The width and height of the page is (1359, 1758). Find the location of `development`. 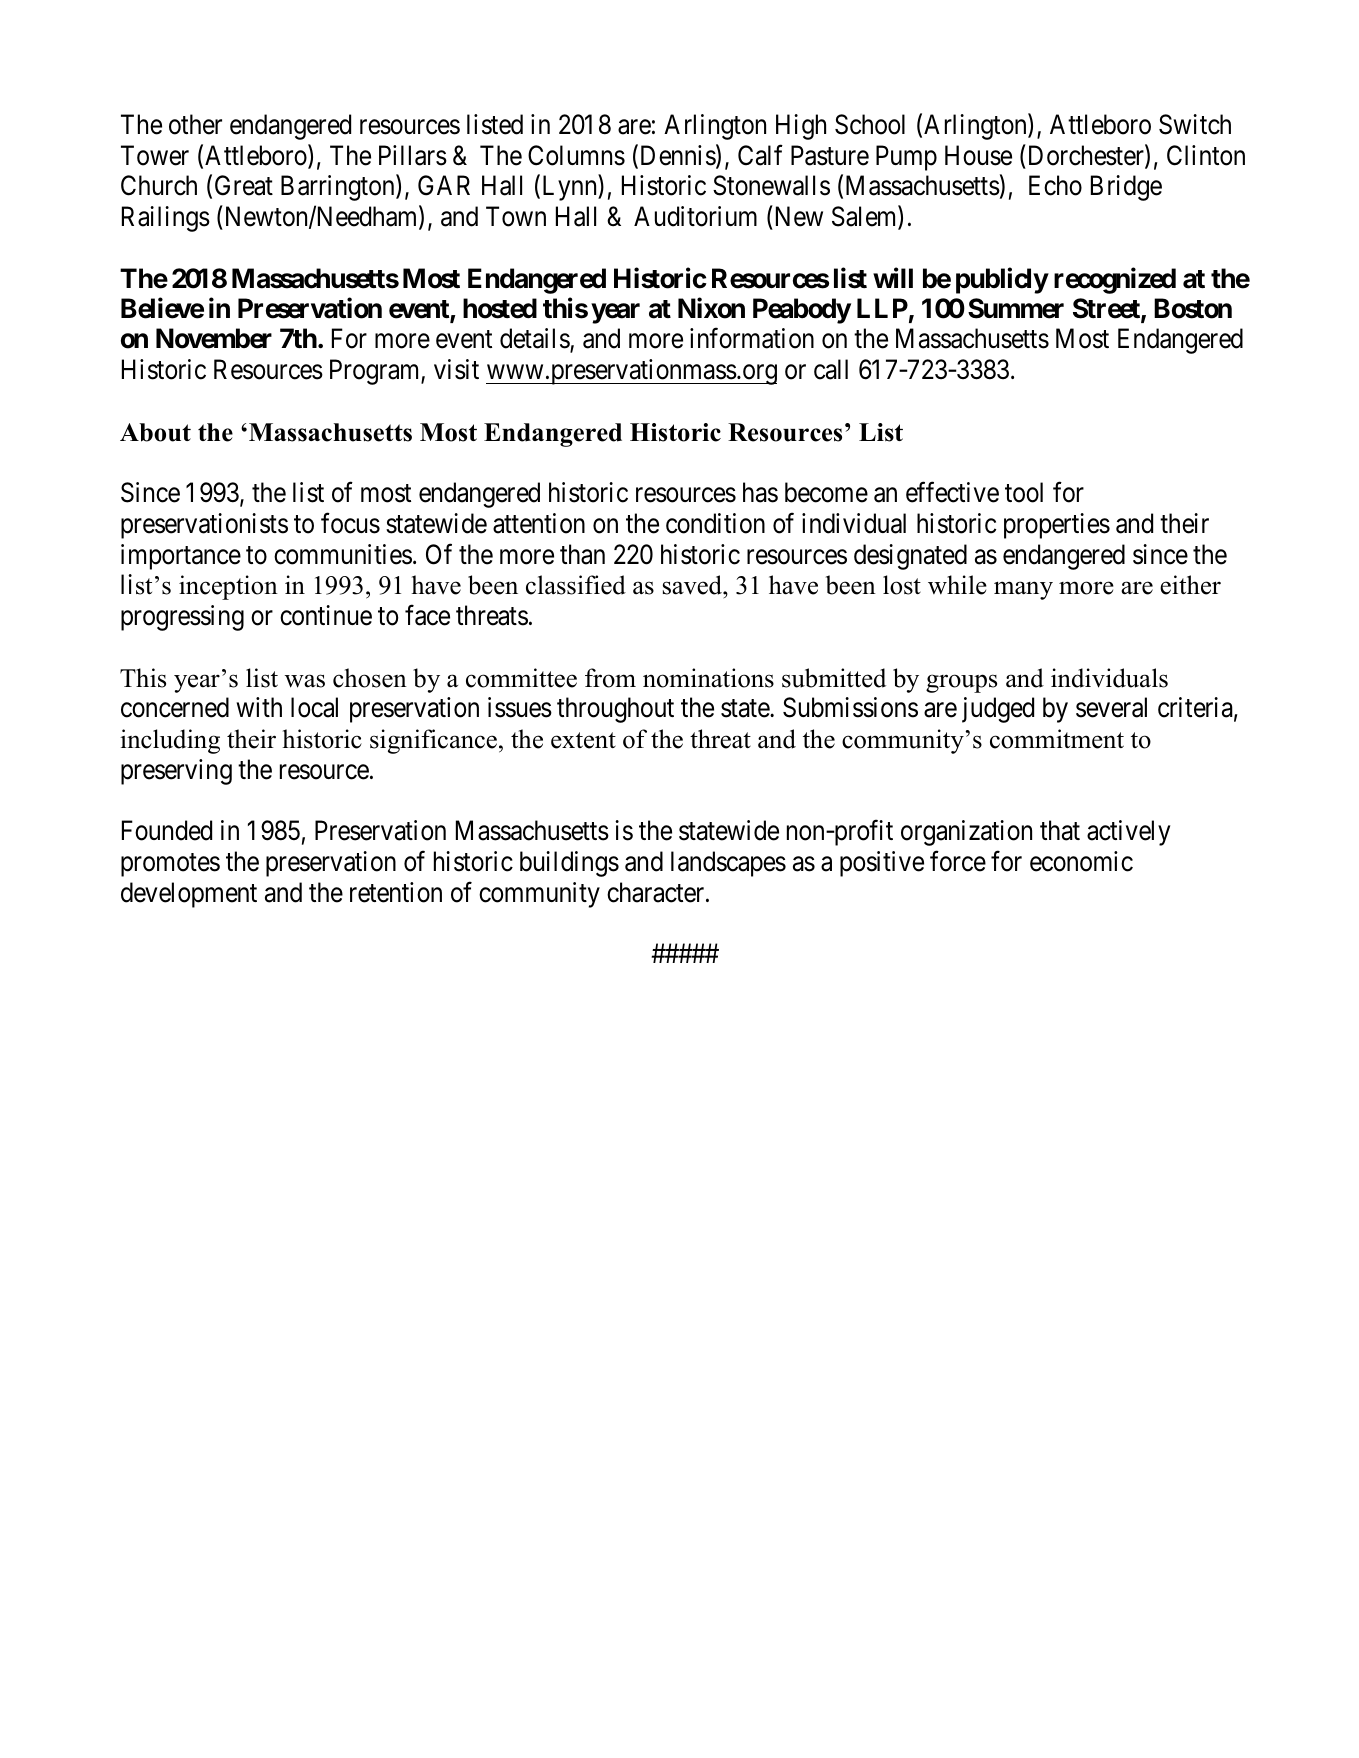

development is located at coordinates (189, 895).
